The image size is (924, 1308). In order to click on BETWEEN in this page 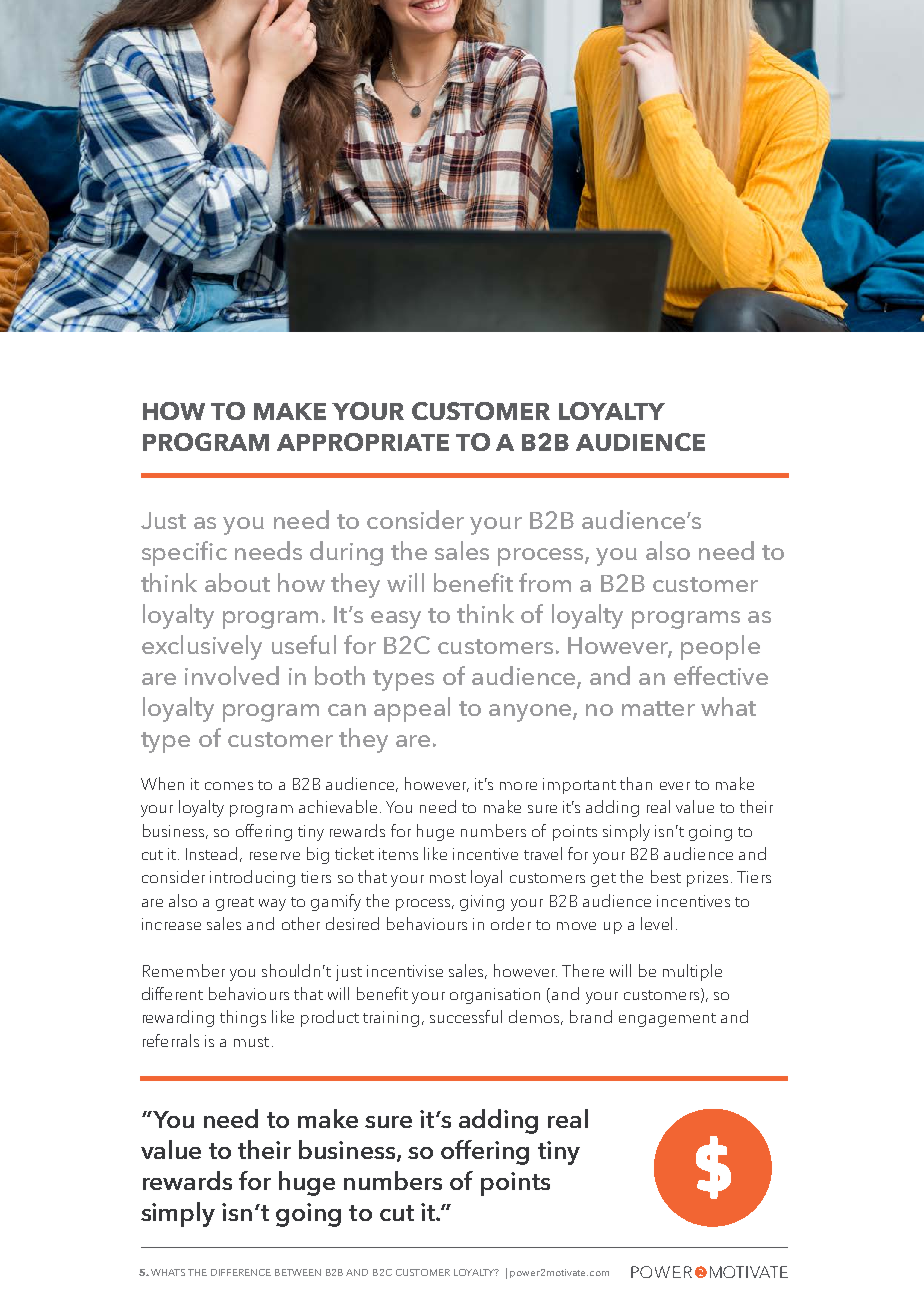, I will do `click(298, 1272)`.
